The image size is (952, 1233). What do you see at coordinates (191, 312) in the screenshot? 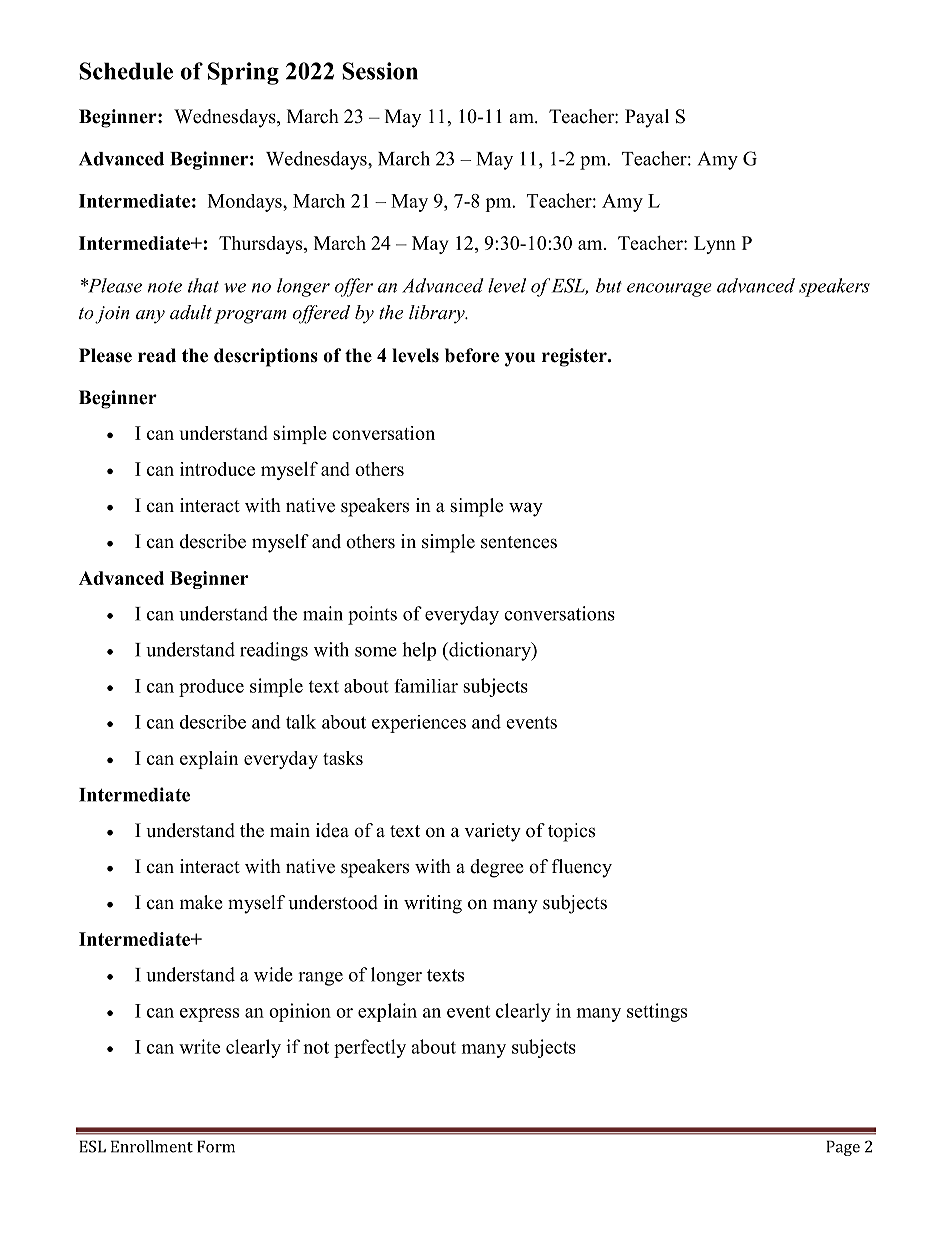
I see `adult` at bounding box center [191, 312].
